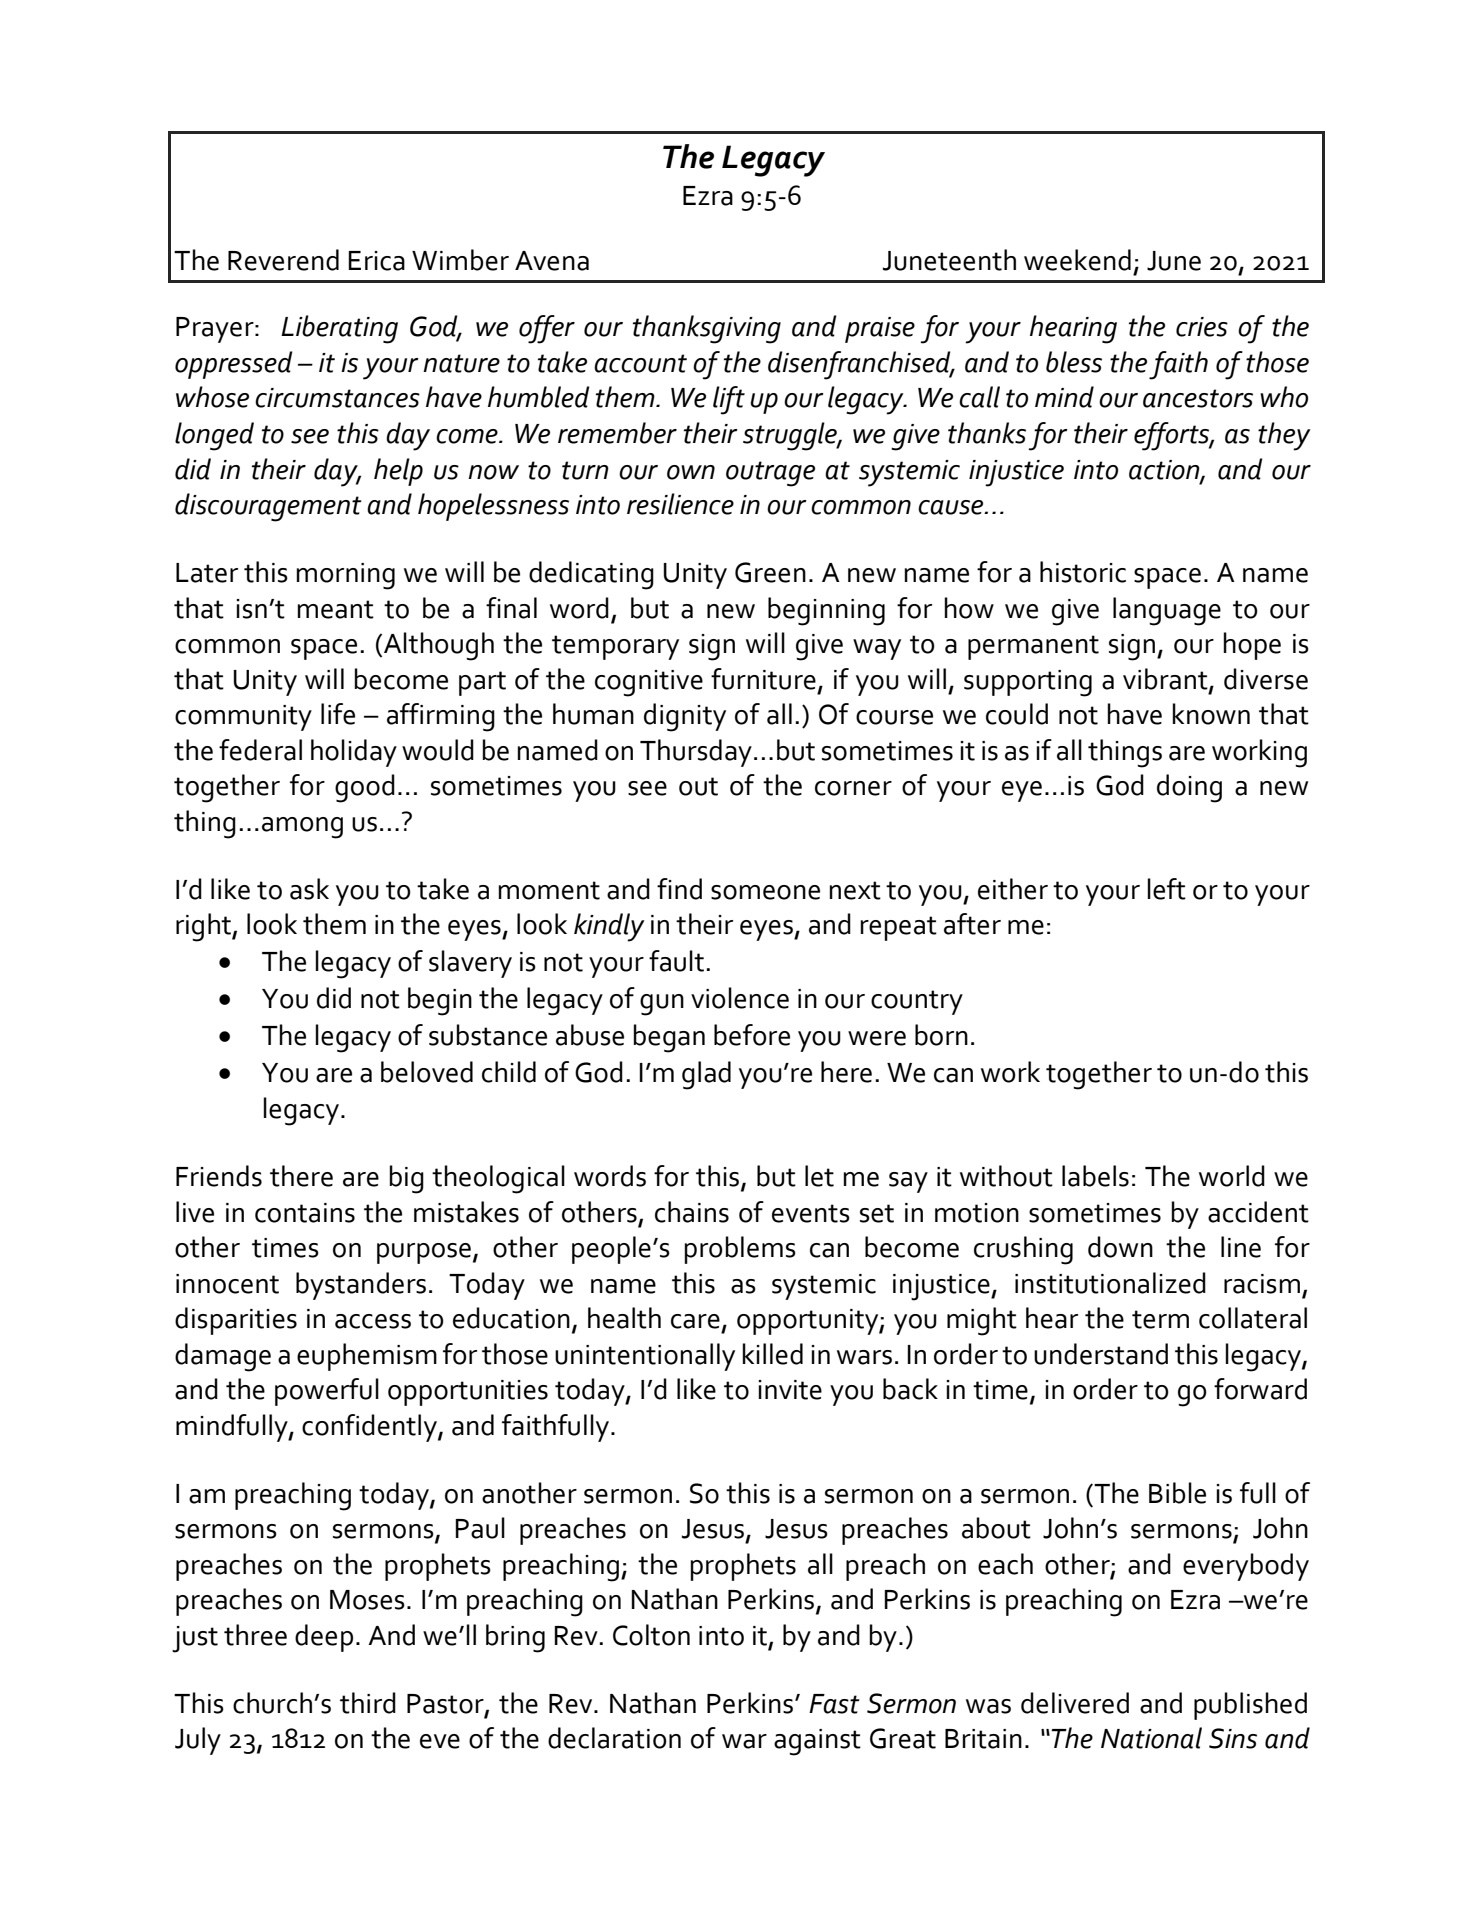 The image size is (1484, 1920). I want to click on doing, so click(1189, 788).
